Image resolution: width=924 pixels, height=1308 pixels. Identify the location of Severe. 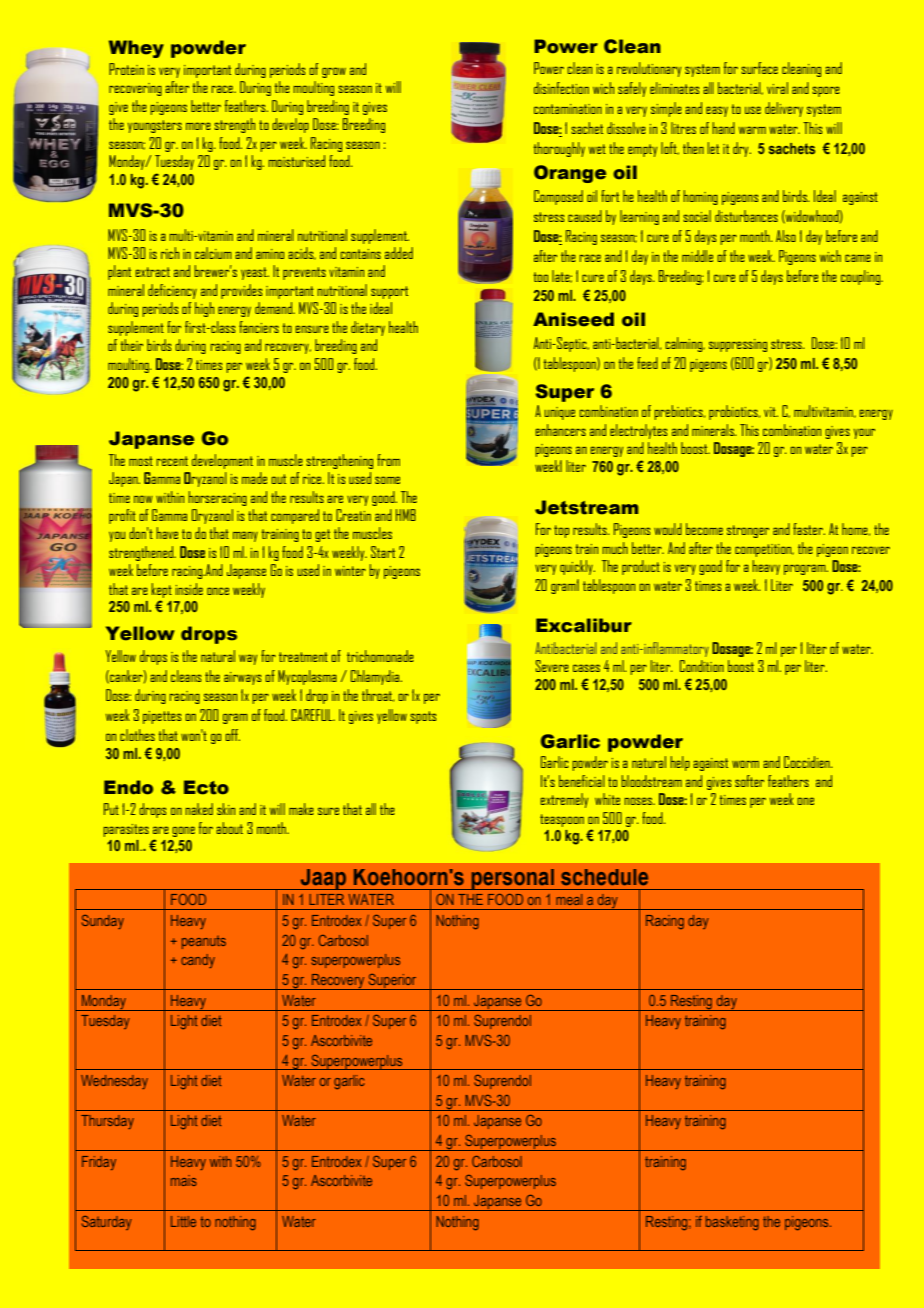
(552, 666).
